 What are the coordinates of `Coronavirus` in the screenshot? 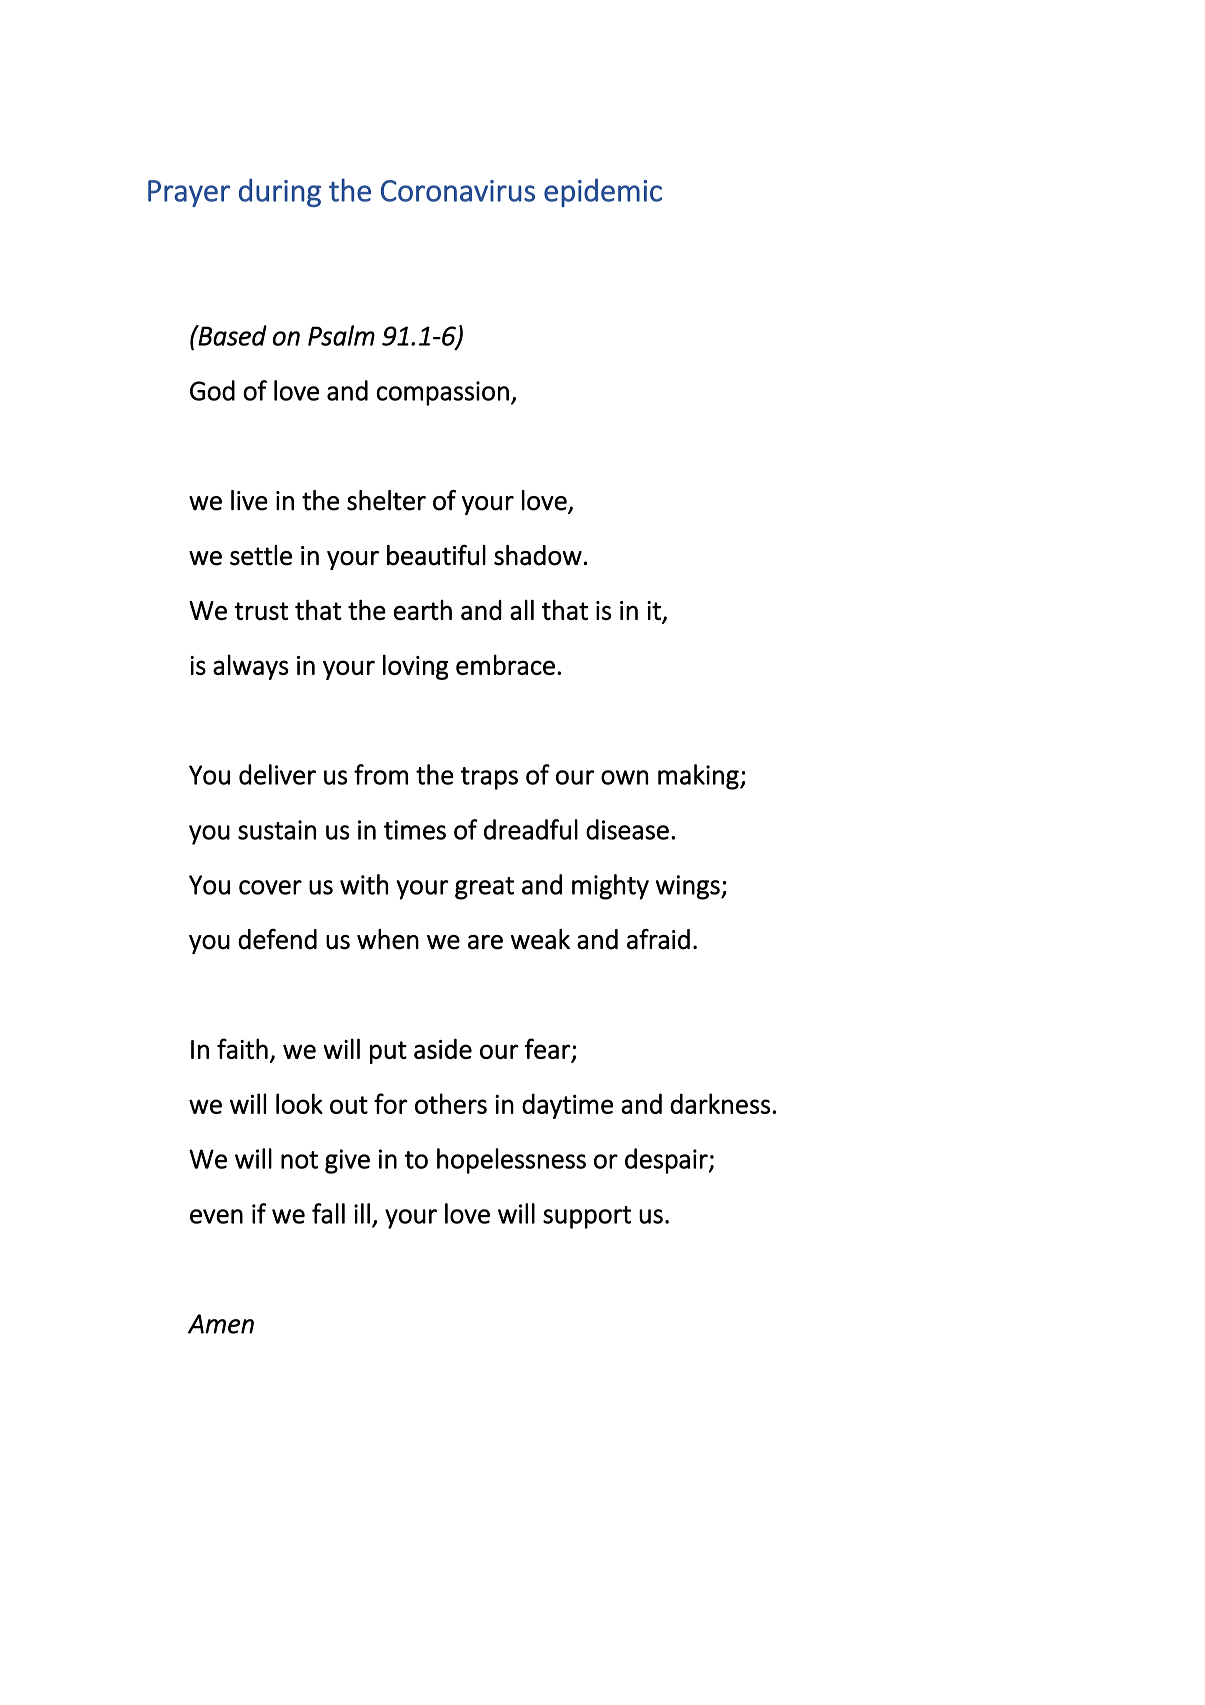 It's located at (458, 191).
